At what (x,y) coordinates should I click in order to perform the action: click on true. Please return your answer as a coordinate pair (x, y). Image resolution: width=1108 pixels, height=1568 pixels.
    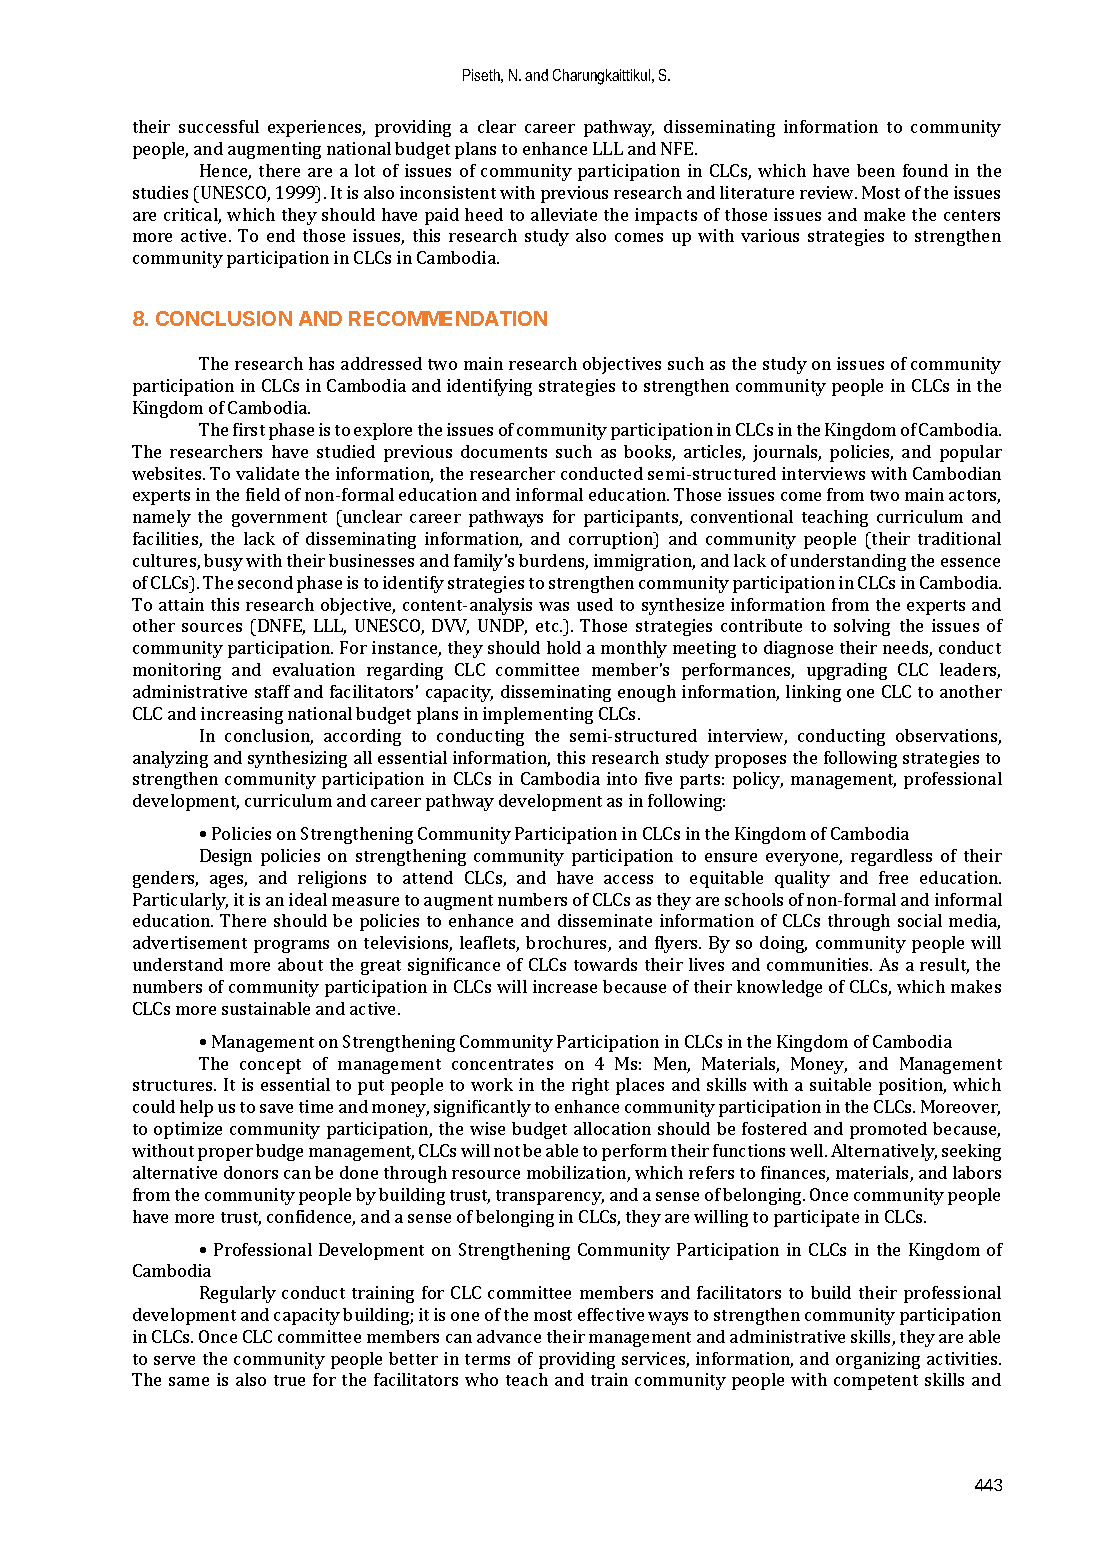
    Looking at the image, I should click on (289, 1380).
